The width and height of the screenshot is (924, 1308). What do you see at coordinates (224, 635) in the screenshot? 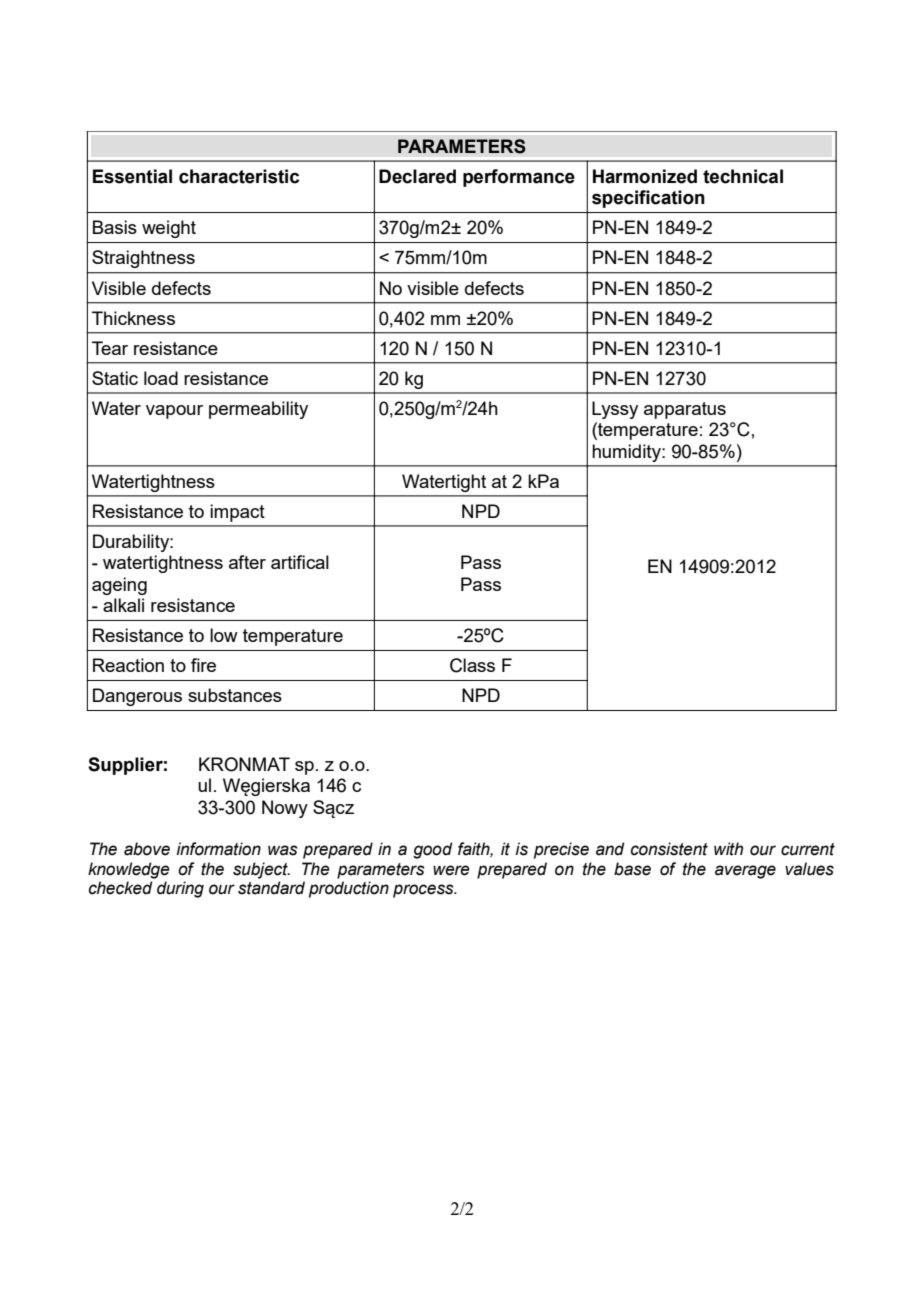
I see `low` at bounding box center [224, 635].
